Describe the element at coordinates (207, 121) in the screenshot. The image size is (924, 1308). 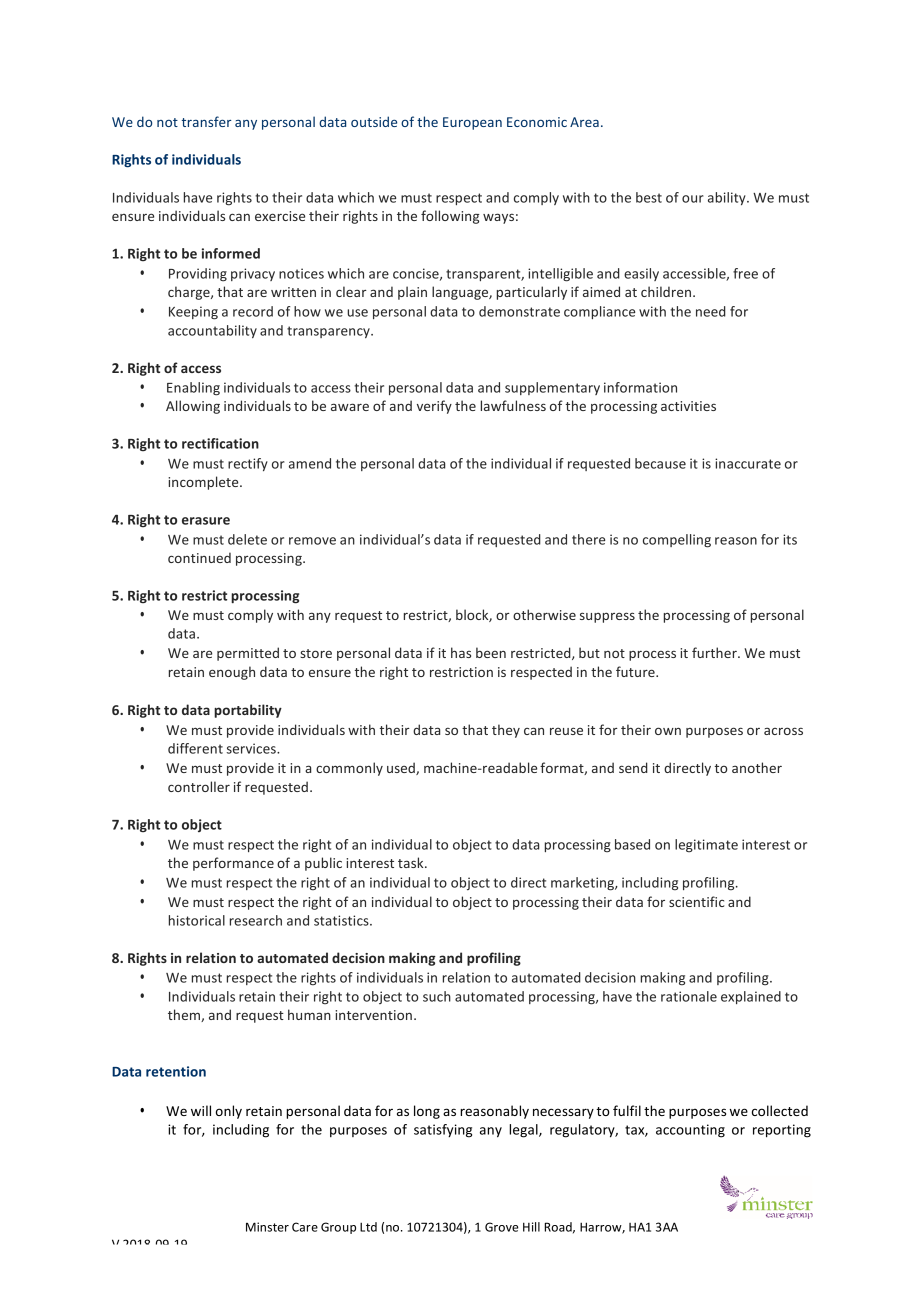
I see `transfer` at that location.
